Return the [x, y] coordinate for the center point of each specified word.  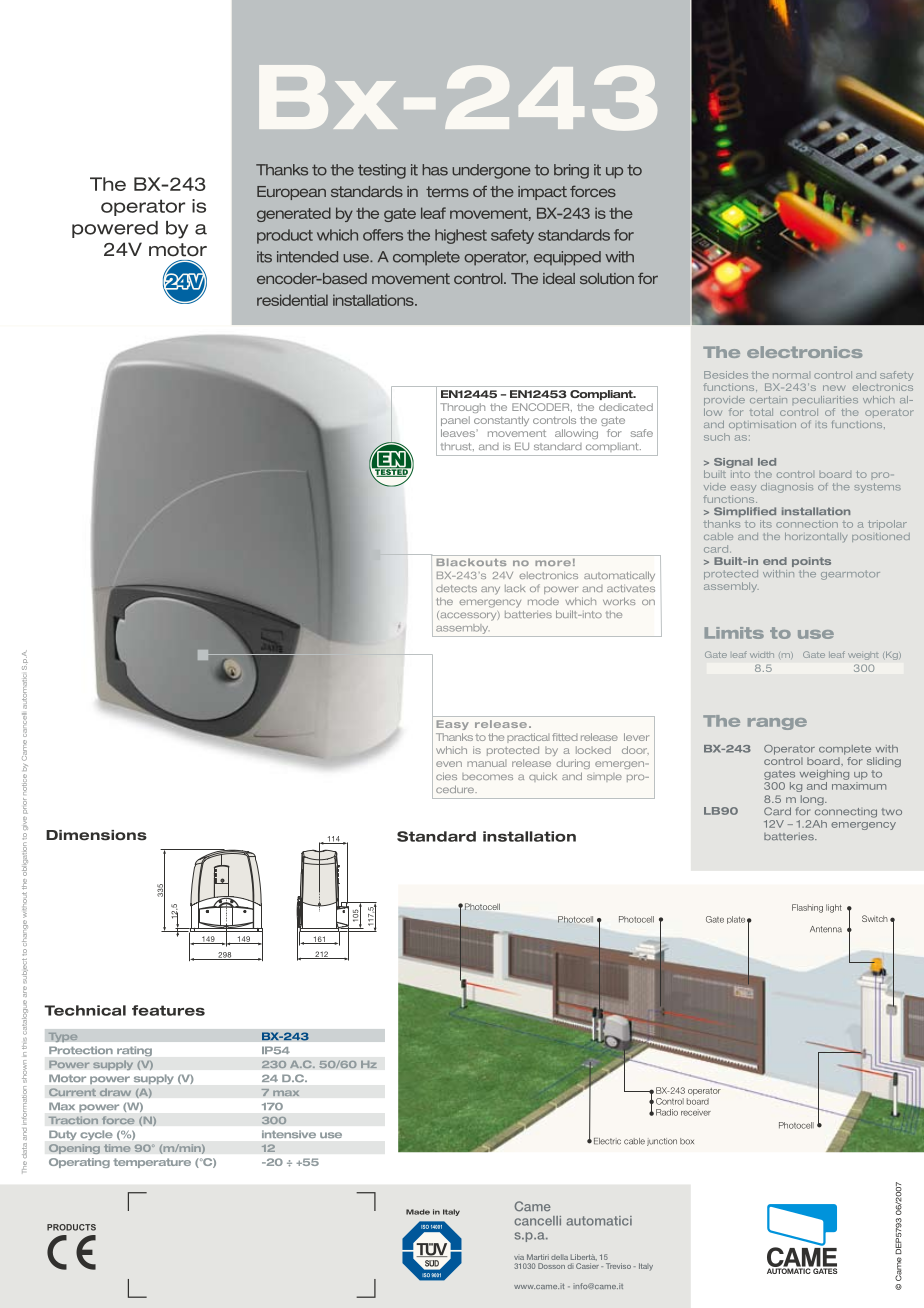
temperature [152, 1163]
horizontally [816, 537]
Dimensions [96, 835]
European [291, 193]
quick [543, 777]
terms [447, 191]
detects [456, 588]
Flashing [807, 908]
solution [607, 278]
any [490, 590]
